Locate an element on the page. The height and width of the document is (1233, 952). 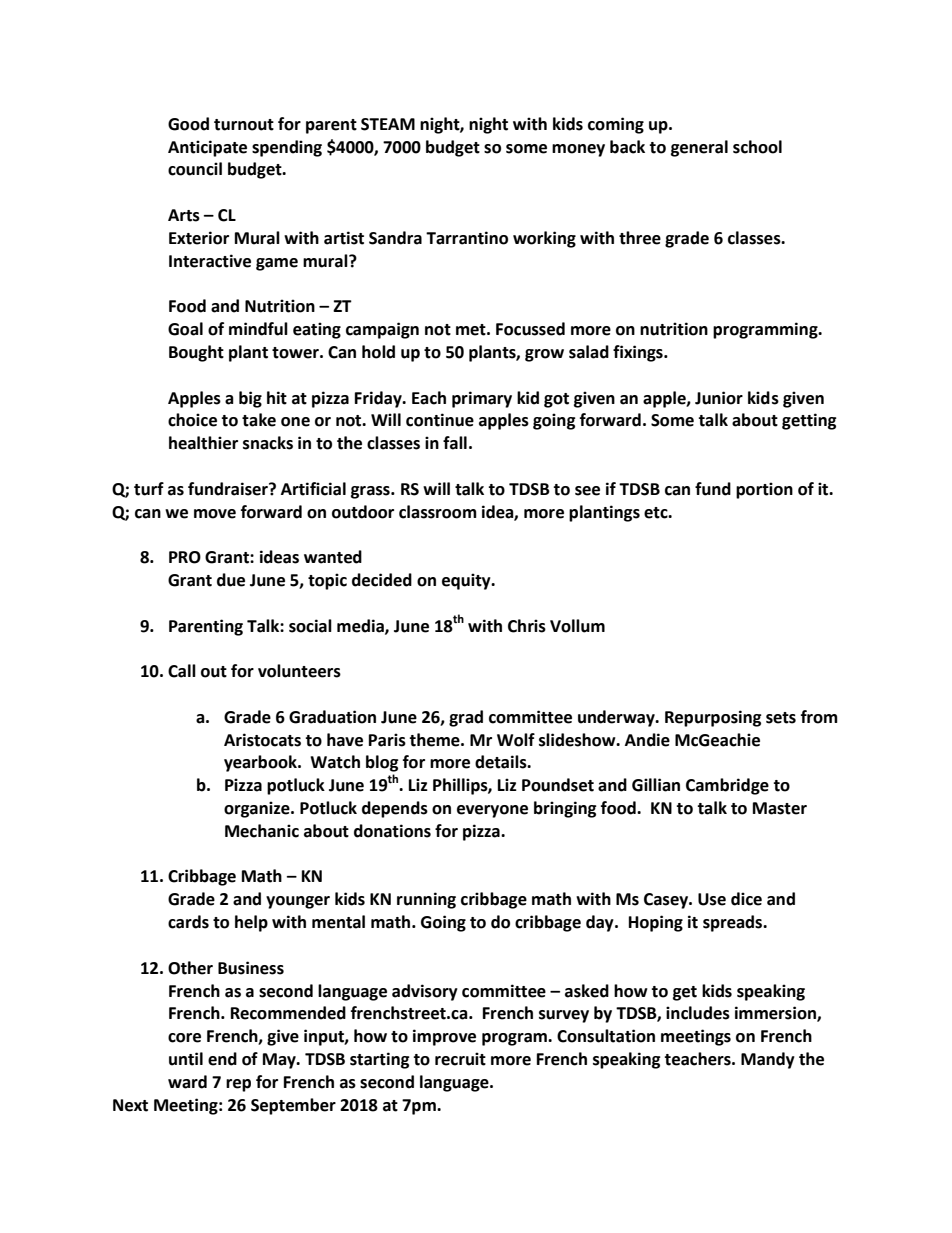
school is located at coordinates (757, 147).
